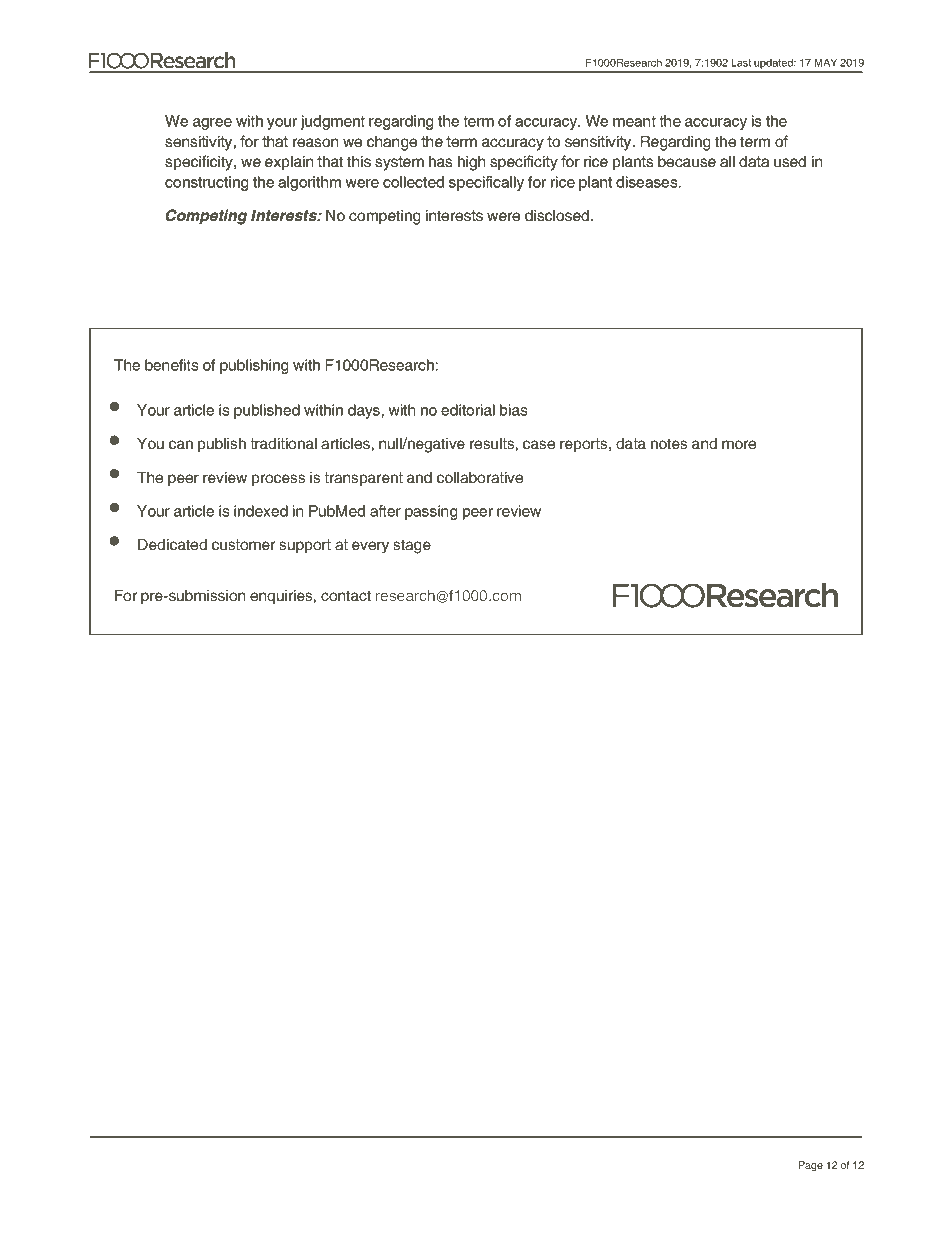  Describe the element at coordinates (741, 62) in the screenshot. I see `Last` at that location.
